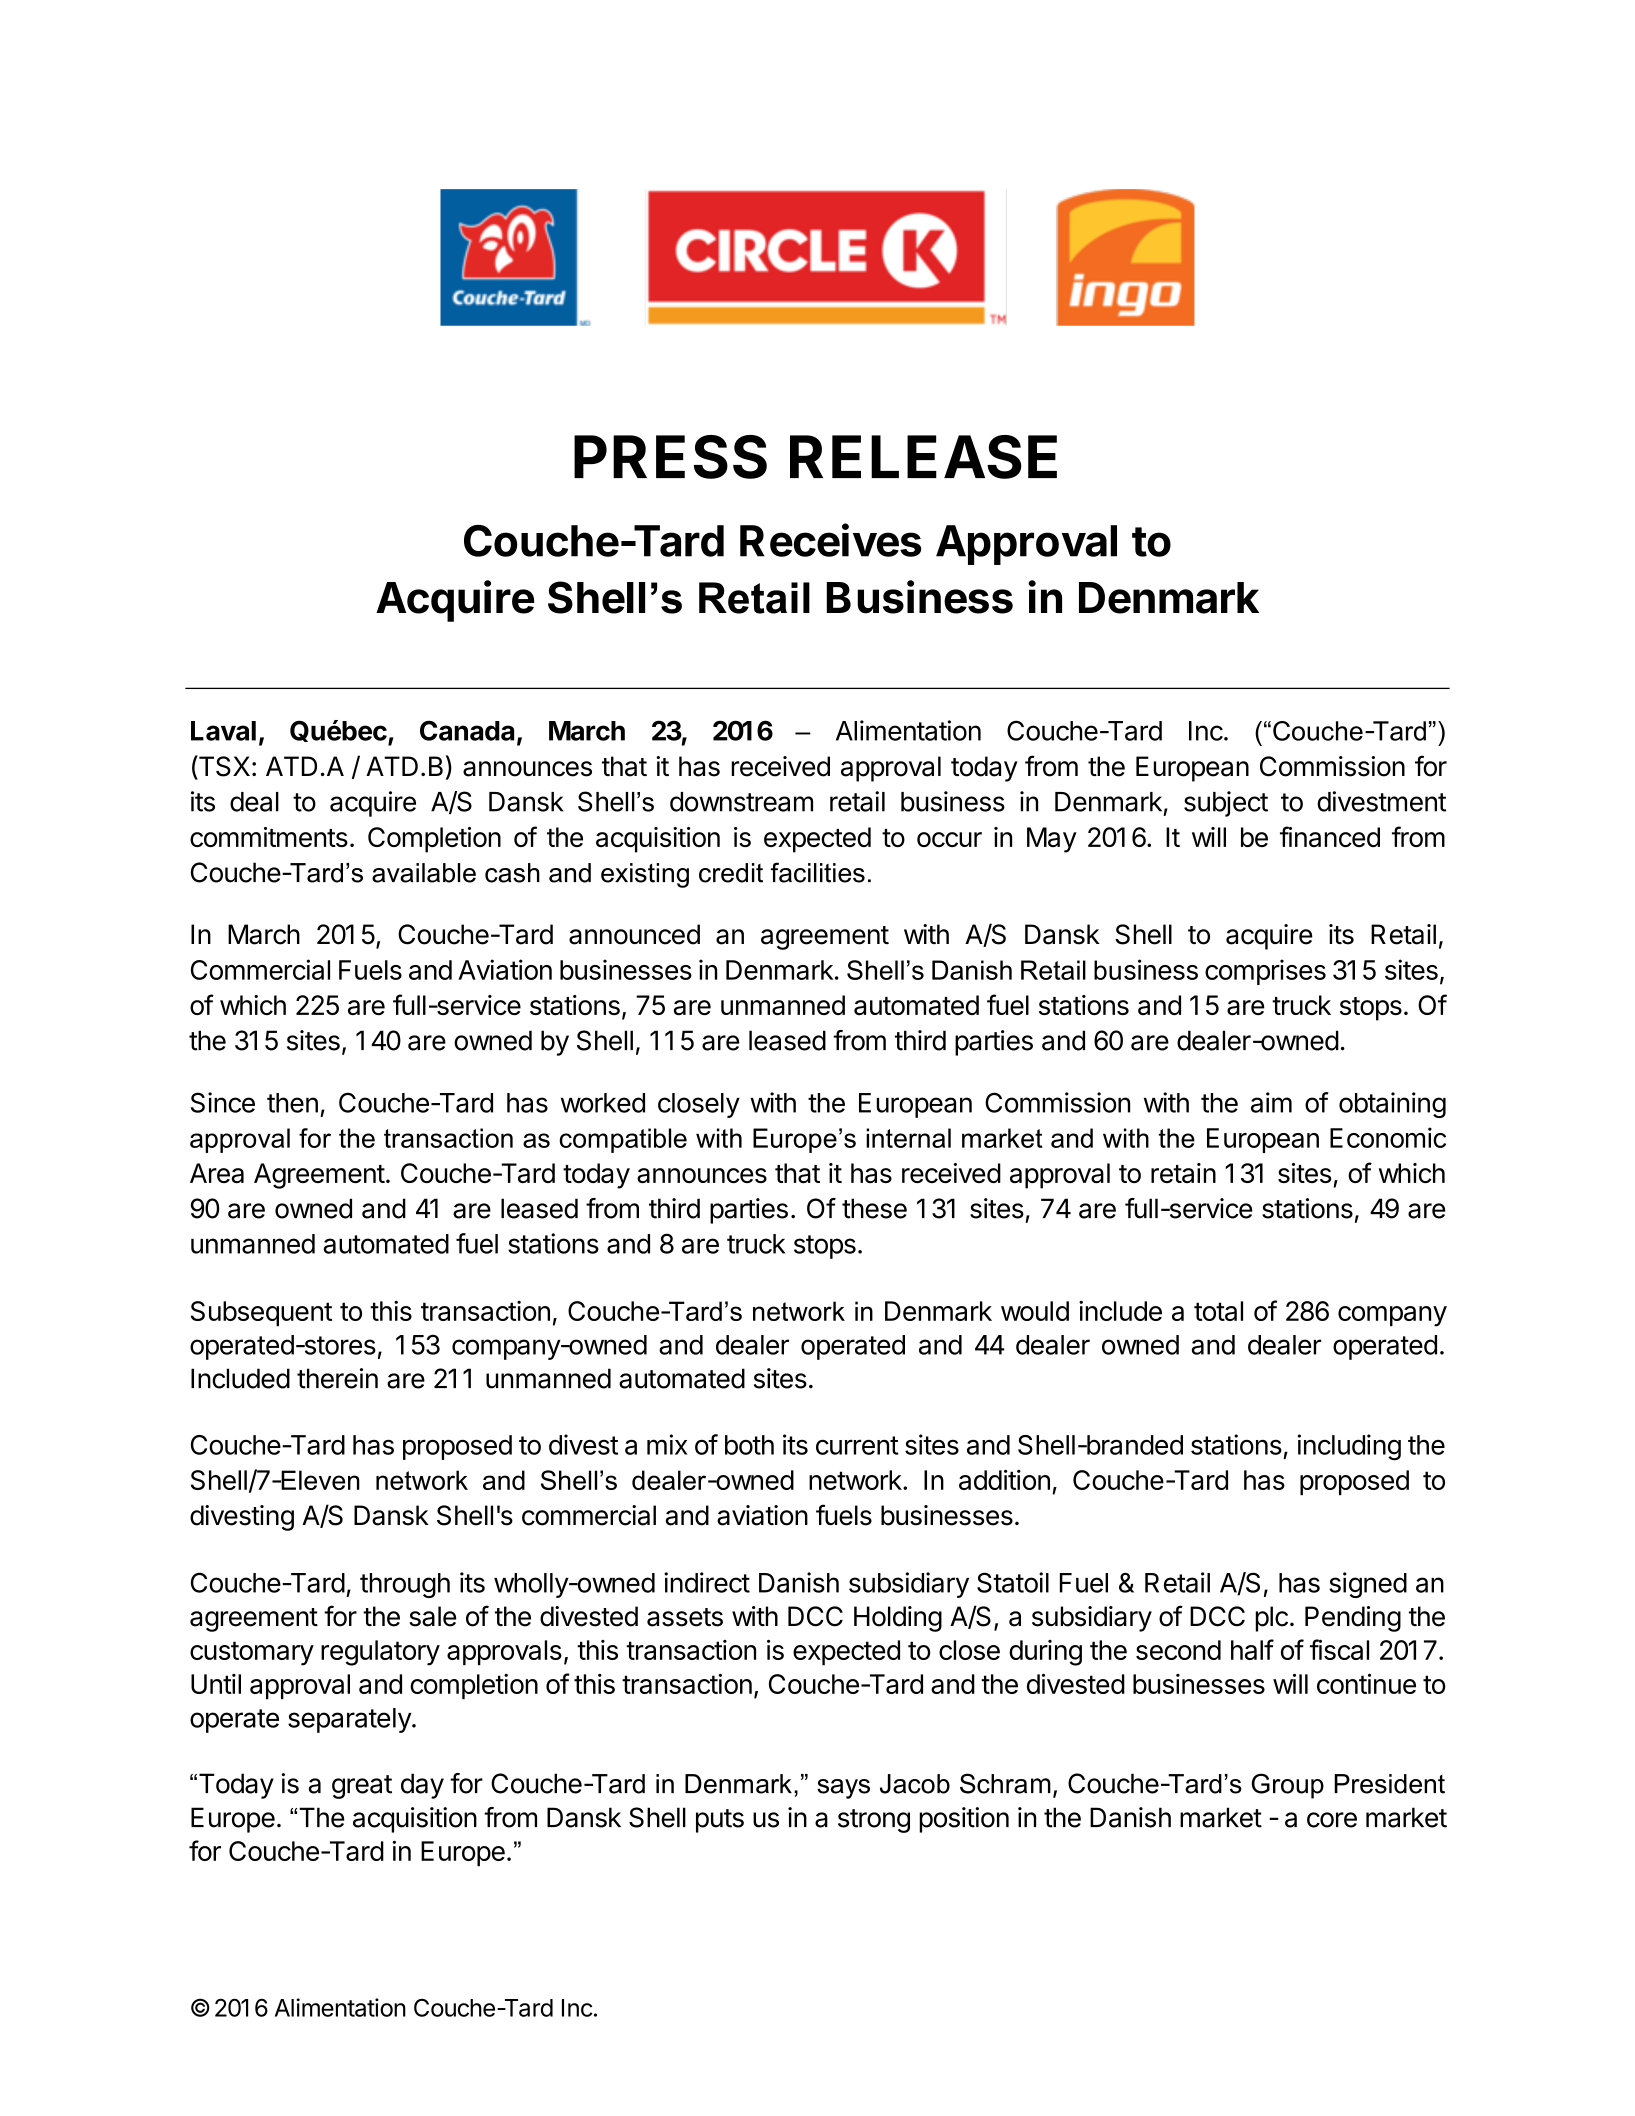  Describe the element at coordinates (1226, 804) in the screenshot. I see `subject` at that location.
